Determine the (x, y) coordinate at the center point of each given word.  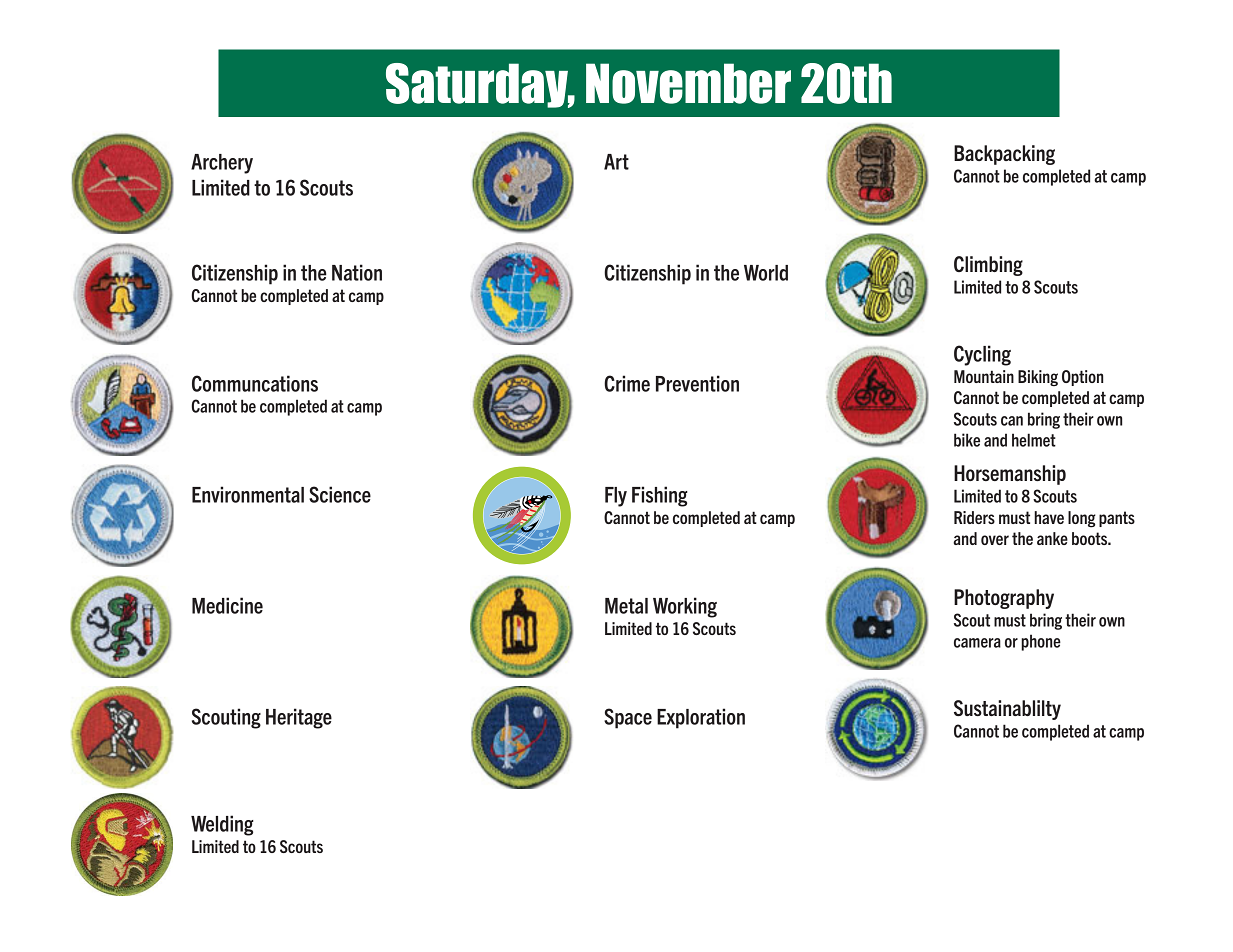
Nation (357, 272)
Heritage (299, 718)
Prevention (697, 383)
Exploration (701, 718)
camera (977, 643)
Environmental (248, 494)
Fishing (660, 496)
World (766, 273)
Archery (222, 164)
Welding (222, 825)
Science (340, 494)
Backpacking (1004, 155)
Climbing (988, 266)
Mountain (984, 376)
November (688, 83)
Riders (974, 517)
